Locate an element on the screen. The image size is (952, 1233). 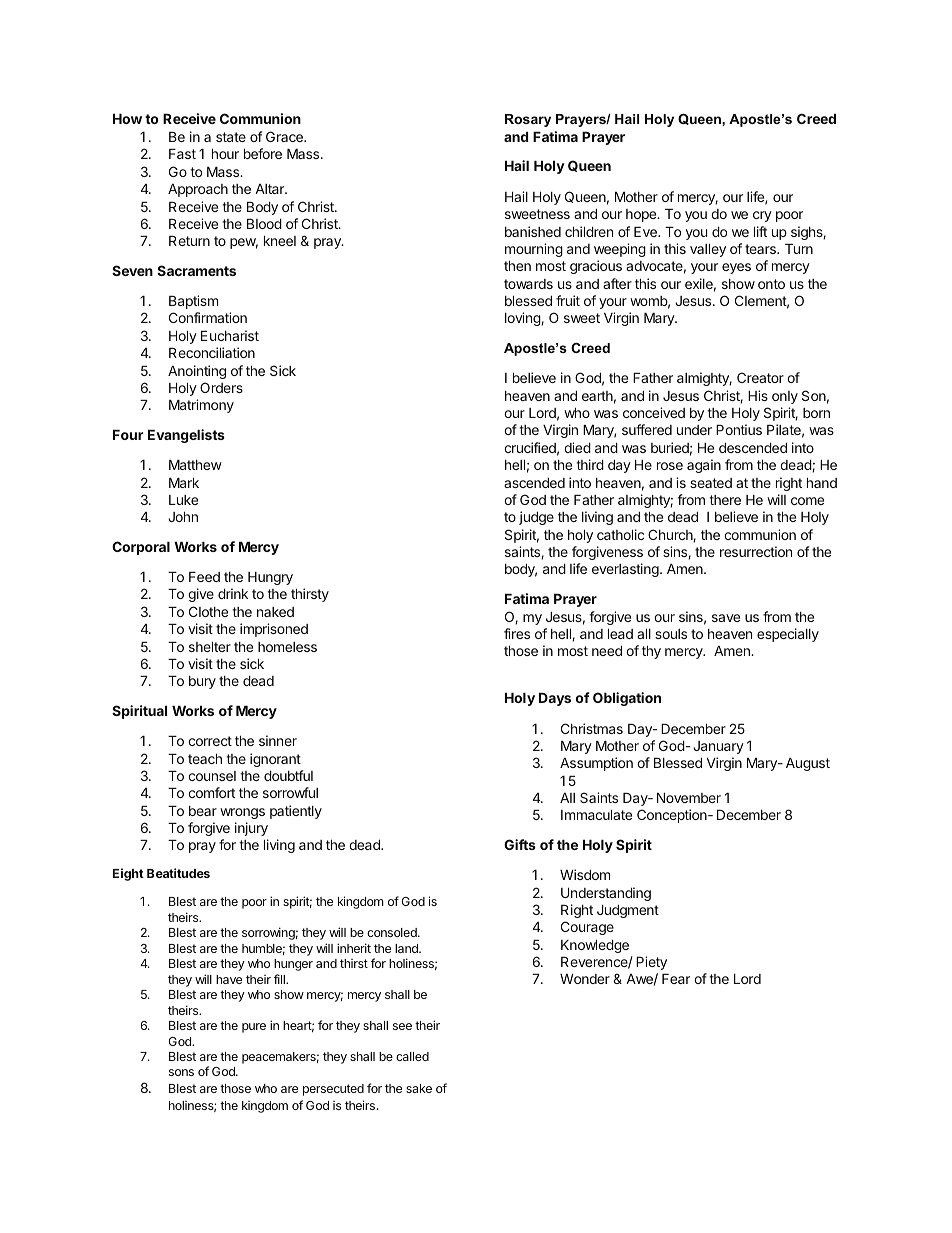
sons is located at coordinates (181, 1072).
